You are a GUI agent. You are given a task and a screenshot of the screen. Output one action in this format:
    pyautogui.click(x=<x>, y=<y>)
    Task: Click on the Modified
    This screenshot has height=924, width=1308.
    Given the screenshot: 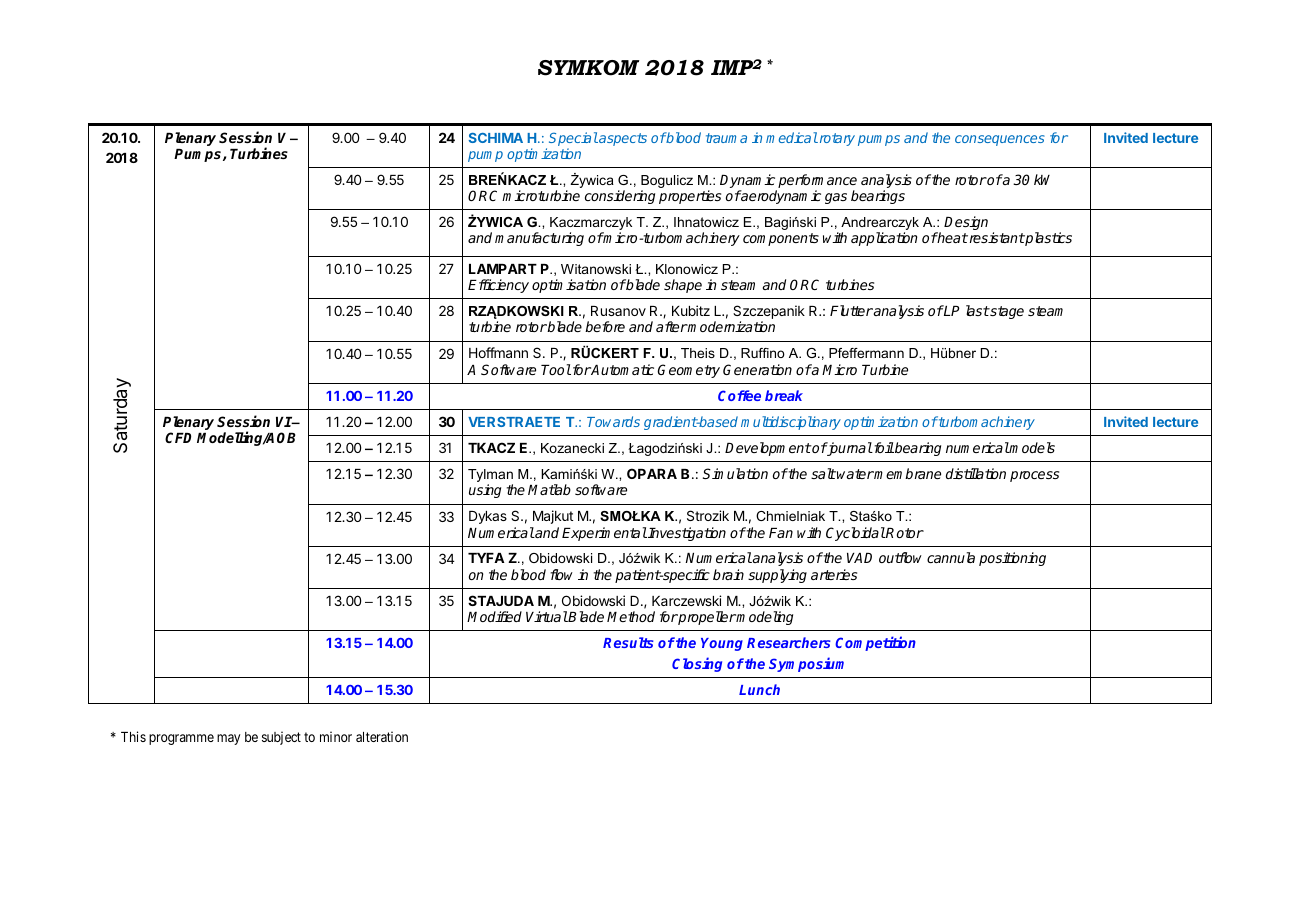 What is the action you would take?
    pyautogui.click(x=494, y=616)
